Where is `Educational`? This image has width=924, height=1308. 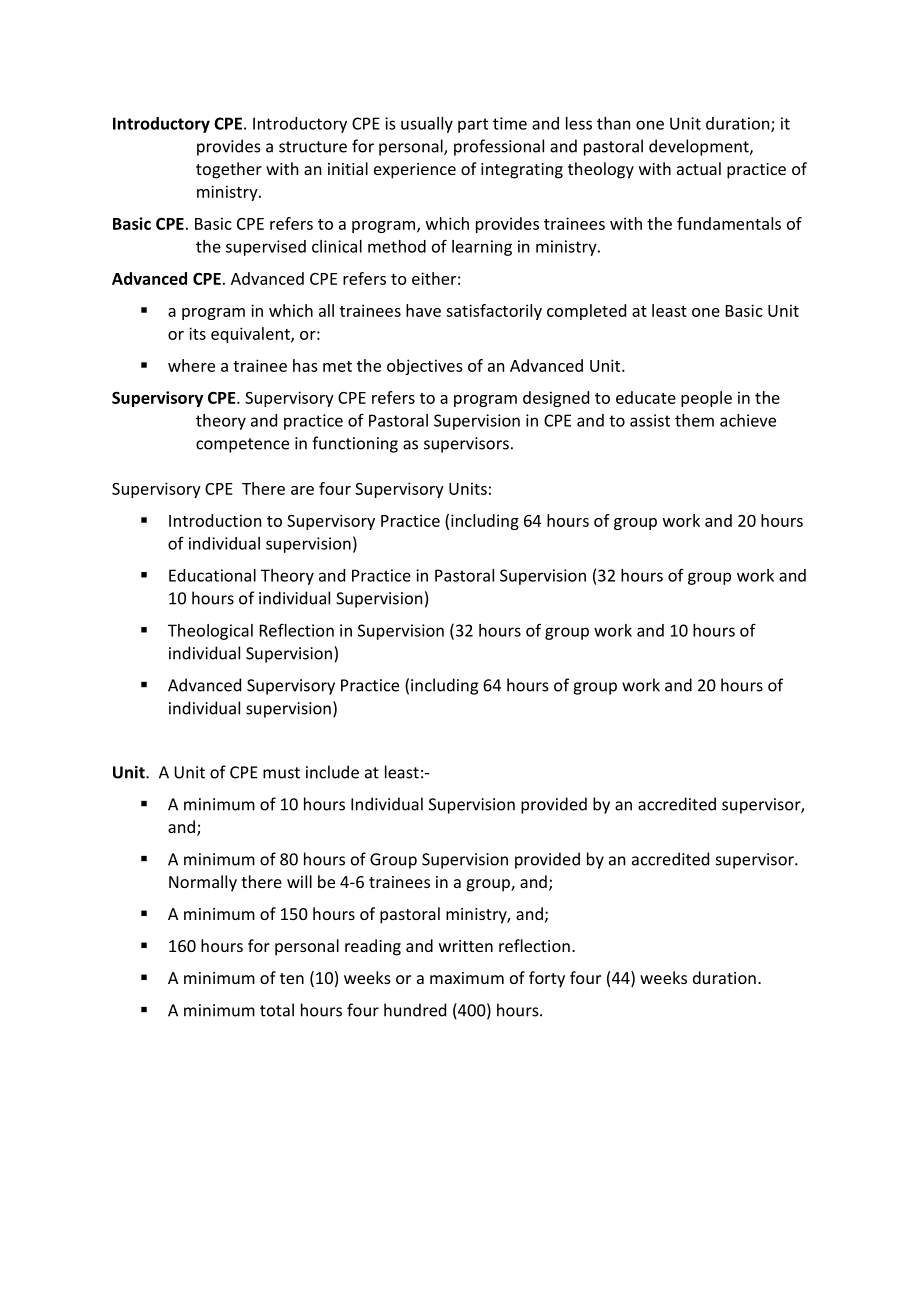 Educational is located at coordinates (212, 575).
